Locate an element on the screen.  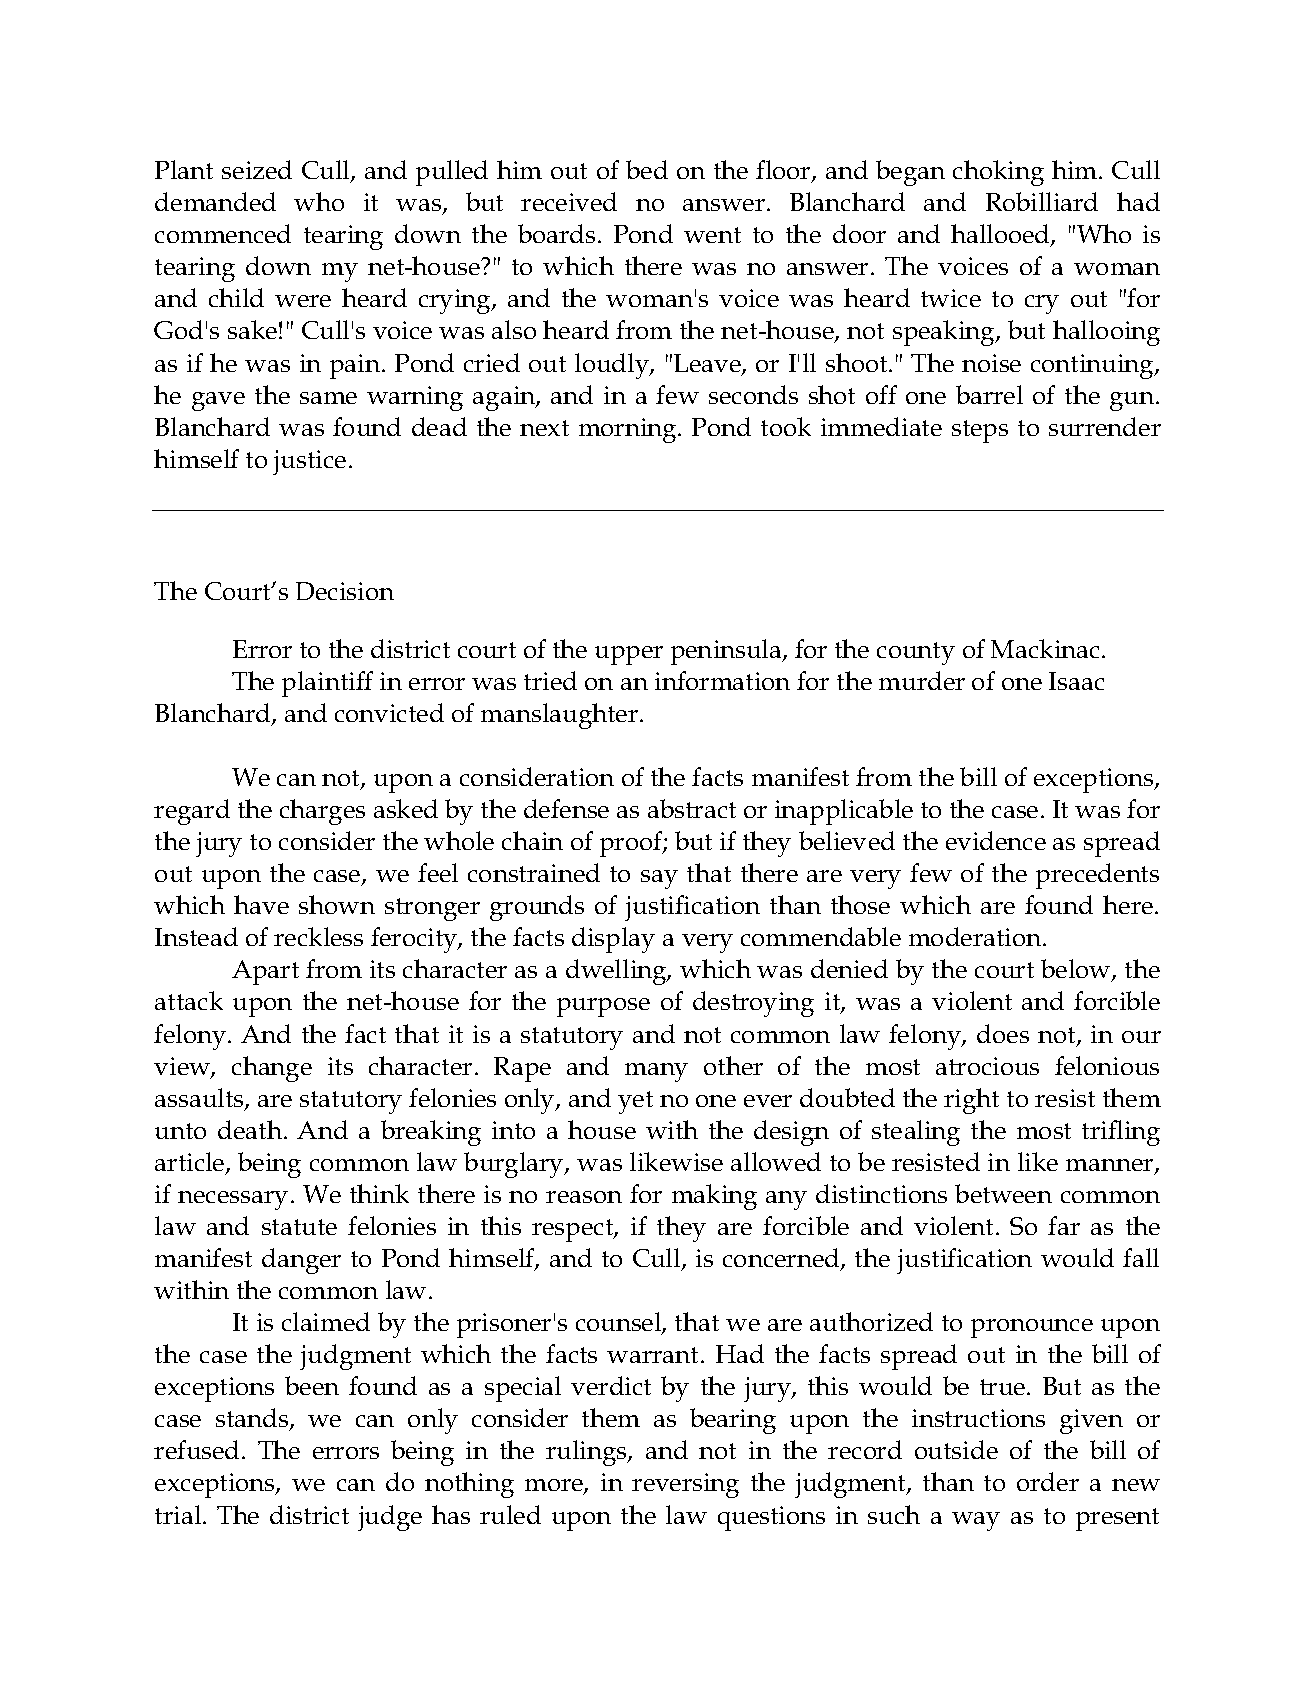
stands is located at coordinates (253, 1419).
